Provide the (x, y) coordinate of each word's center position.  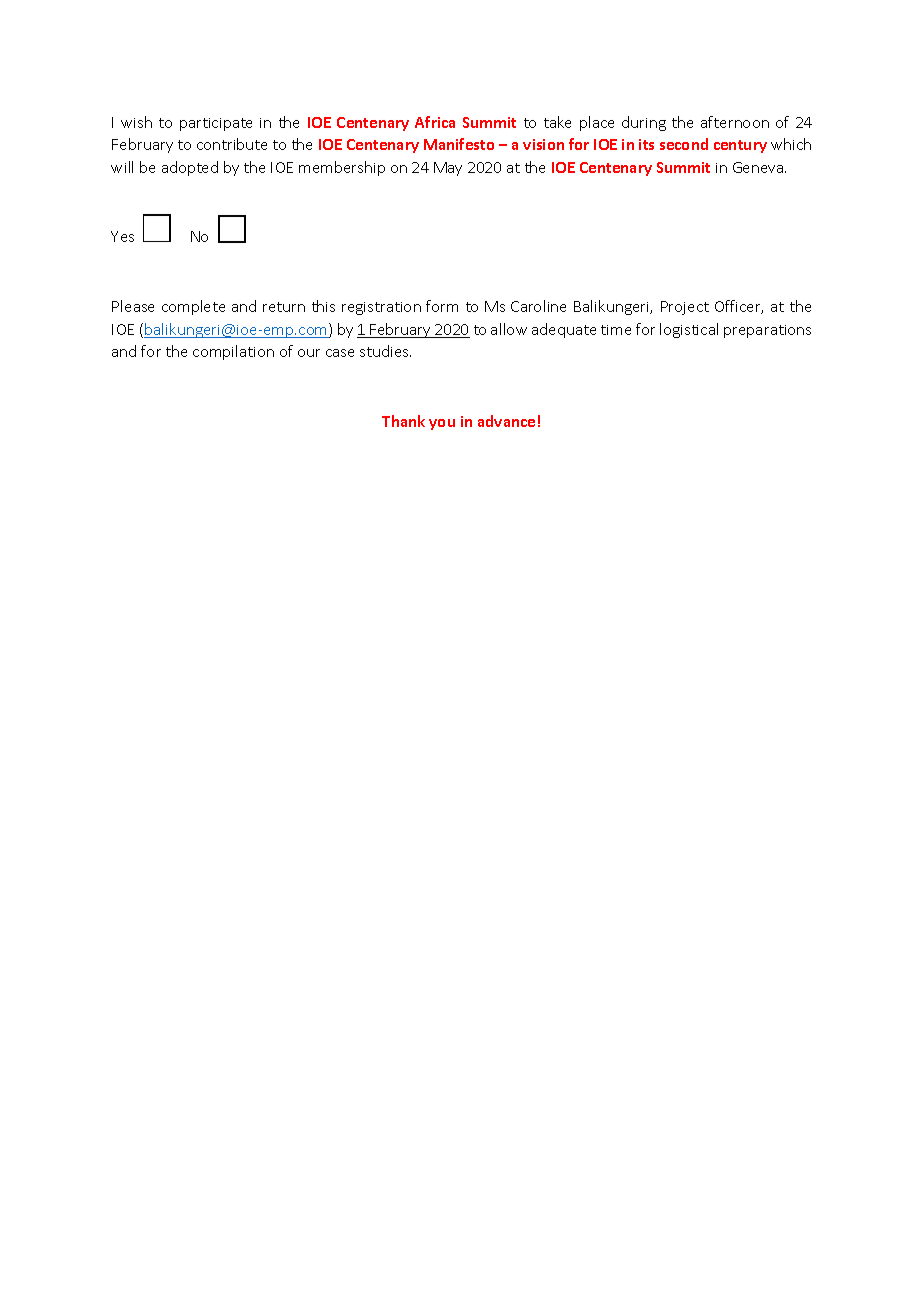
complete (193, 307)
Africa (435, 122)
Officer (739, 307)
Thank (403, 421)
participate (216, 124)
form (442, 306)
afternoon (735, 122)
